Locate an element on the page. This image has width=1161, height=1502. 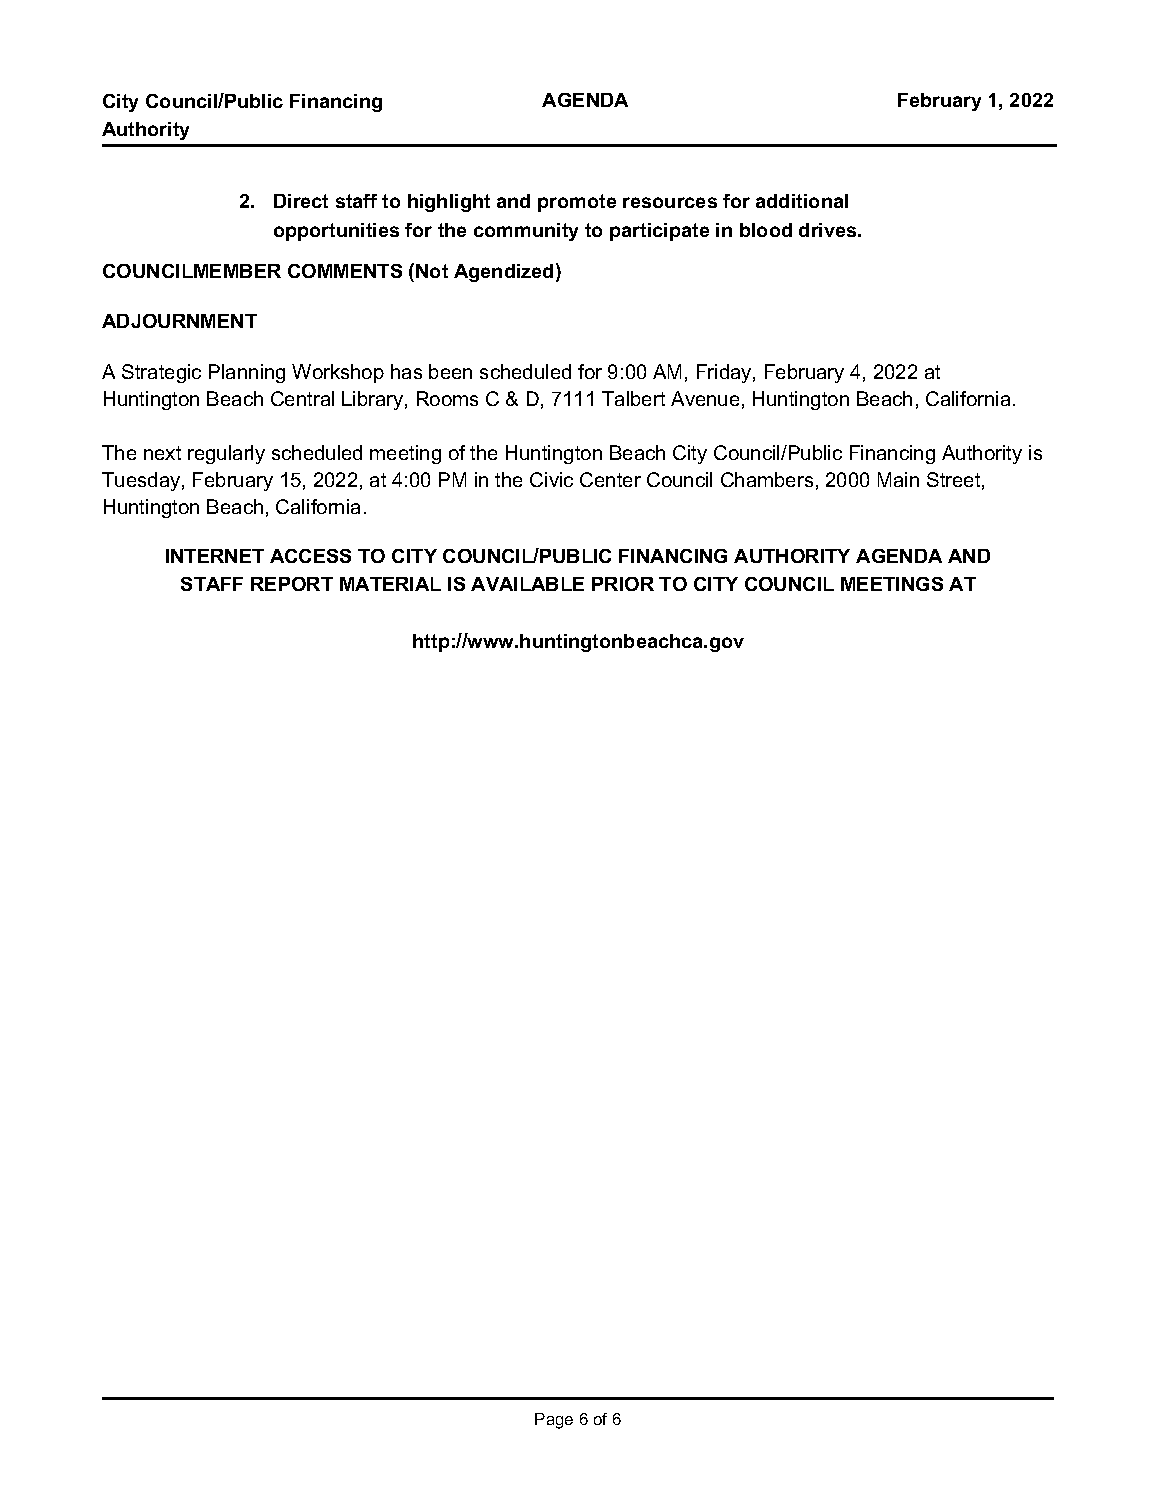
Direct is located at coordinates (301, 201).
